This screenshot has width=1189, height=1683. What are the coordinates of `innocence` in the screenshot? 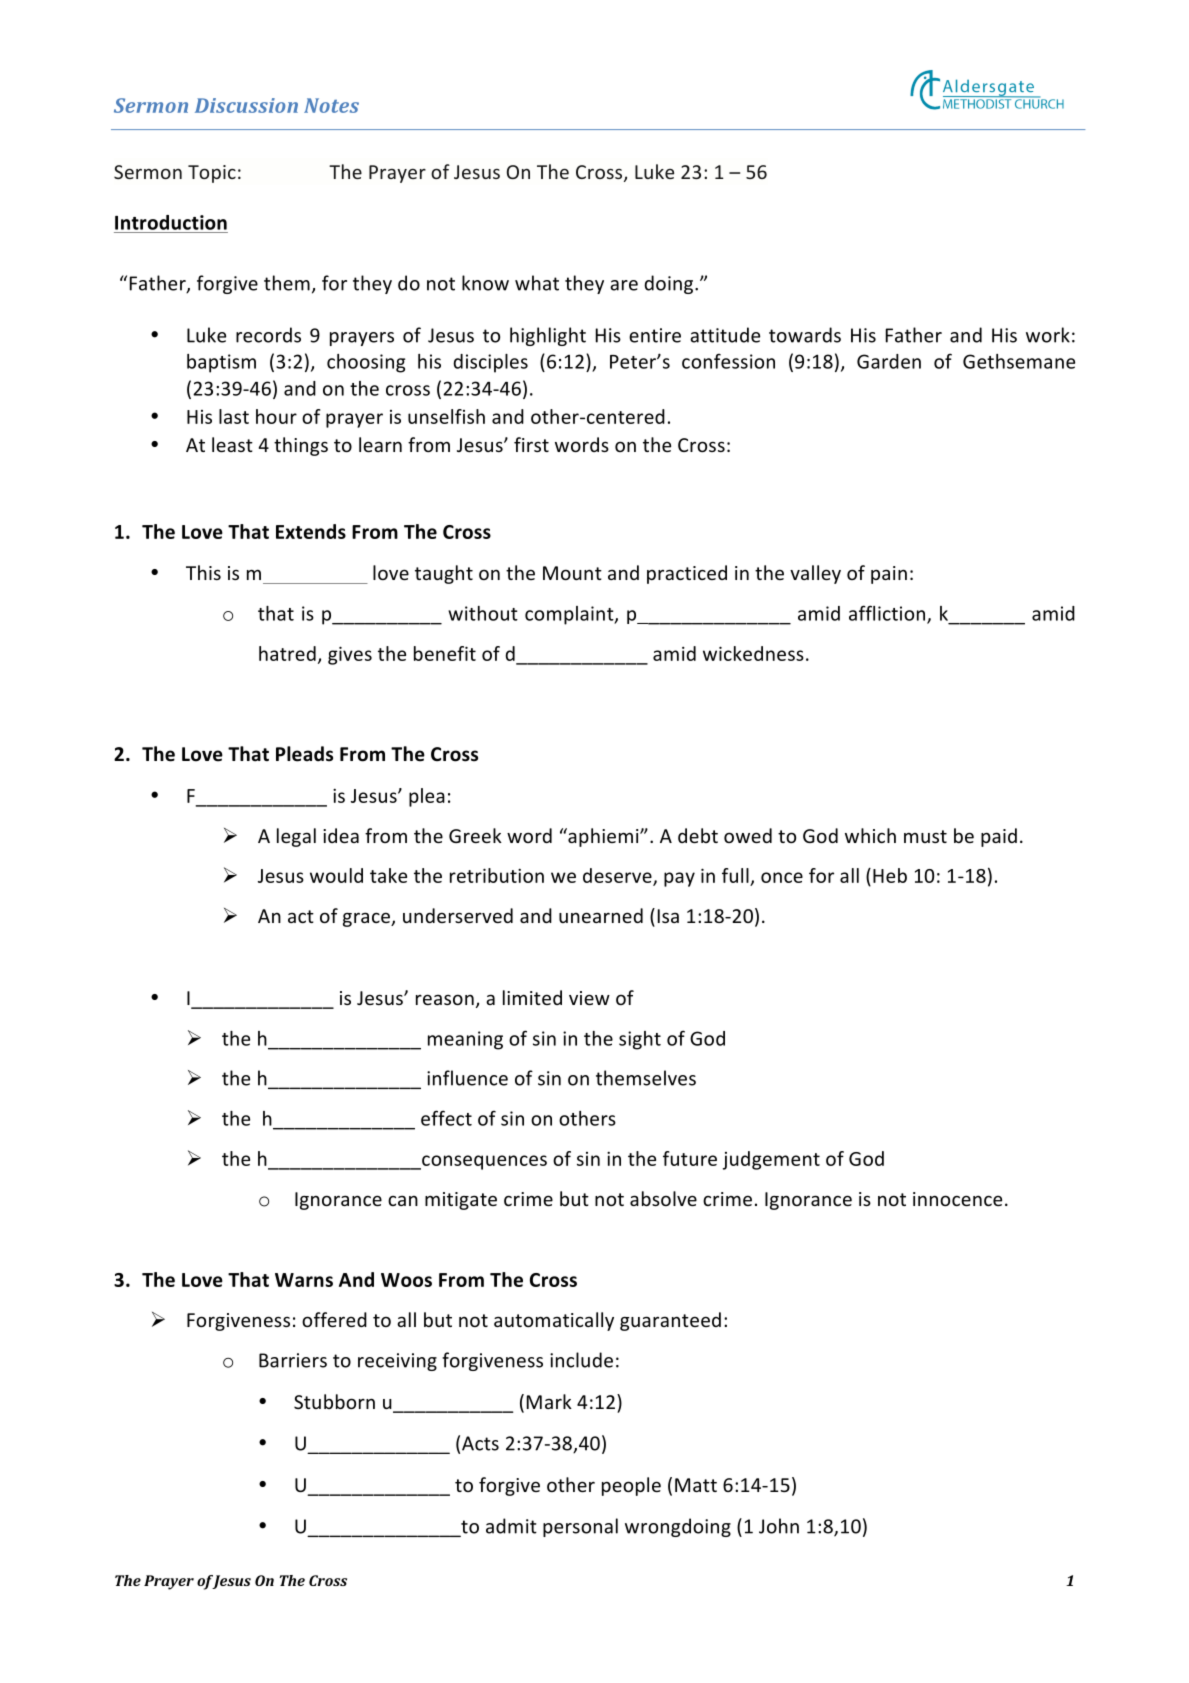 It's located at (957, 1199).
